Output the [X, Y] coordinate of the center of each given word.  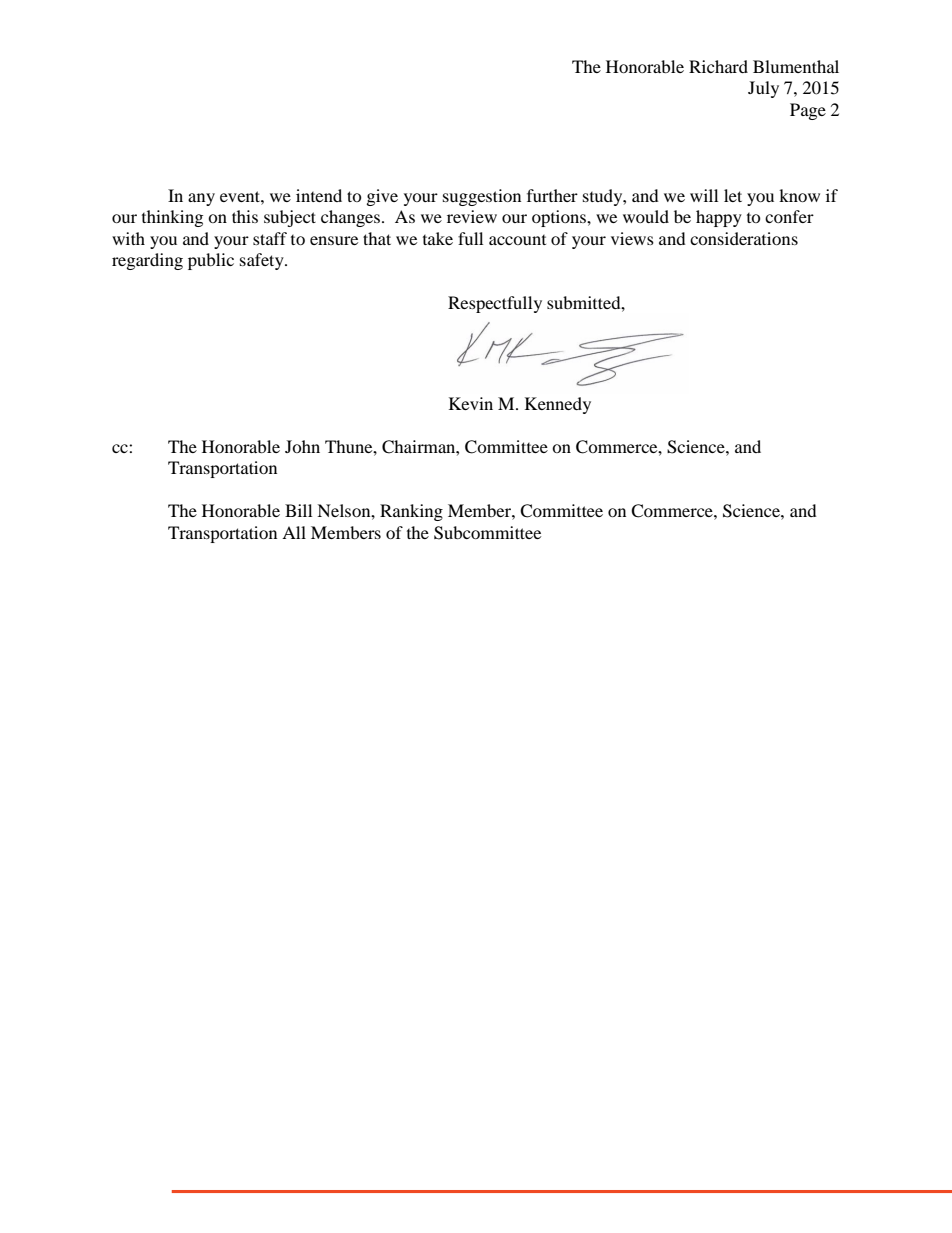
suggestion [482, 197]
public [211, 261]
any [201, 199]
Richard [718, 66]
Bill [298, 510]
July [763, 89]
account [517, 240]
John [302, 446]
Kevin [471, 403]
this [245, 216]
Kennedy [558, 405]
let [733, 195]
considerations [744, 238]
